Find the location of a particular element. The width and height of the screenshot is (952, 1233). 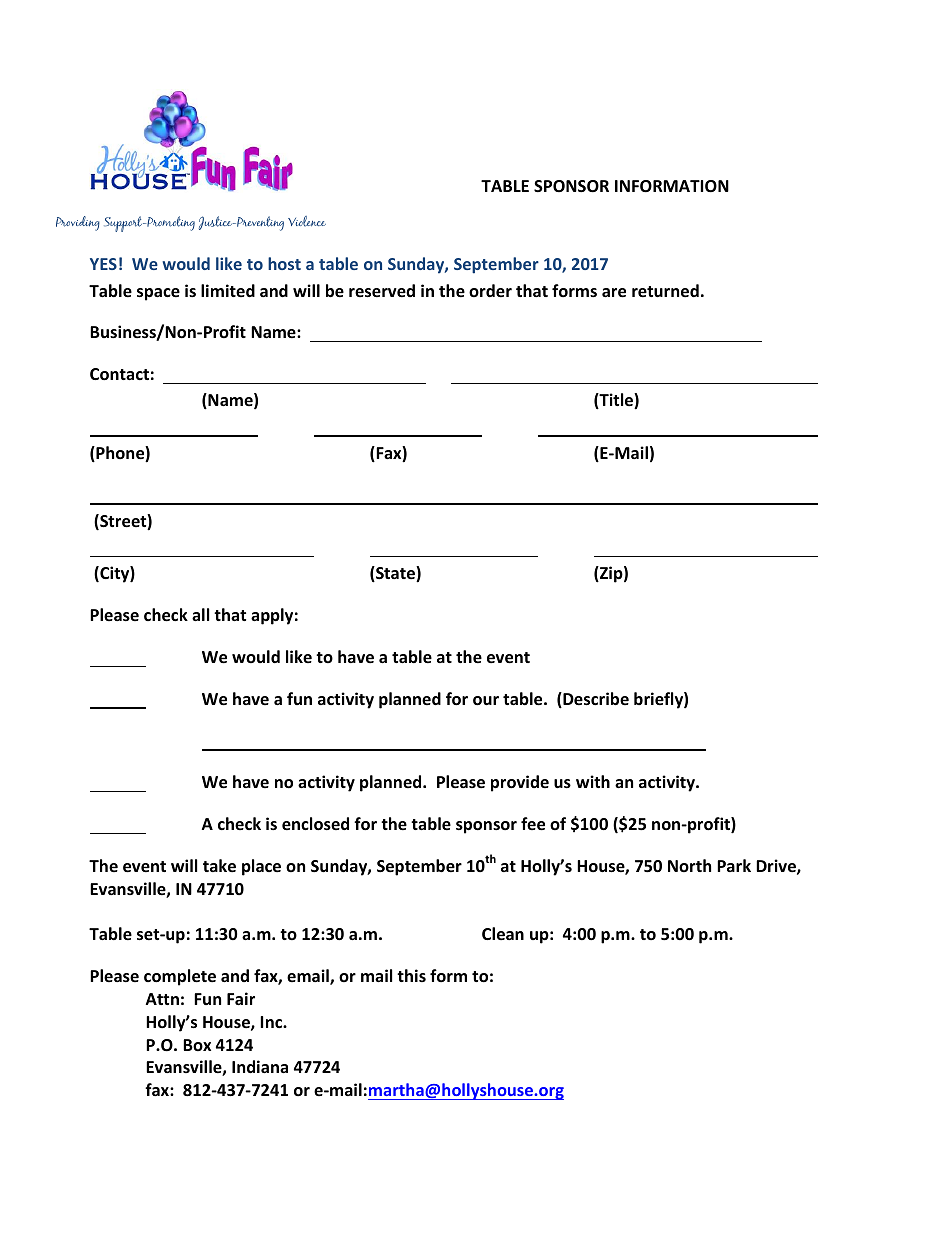

all is located at coordinates (200, 614).
